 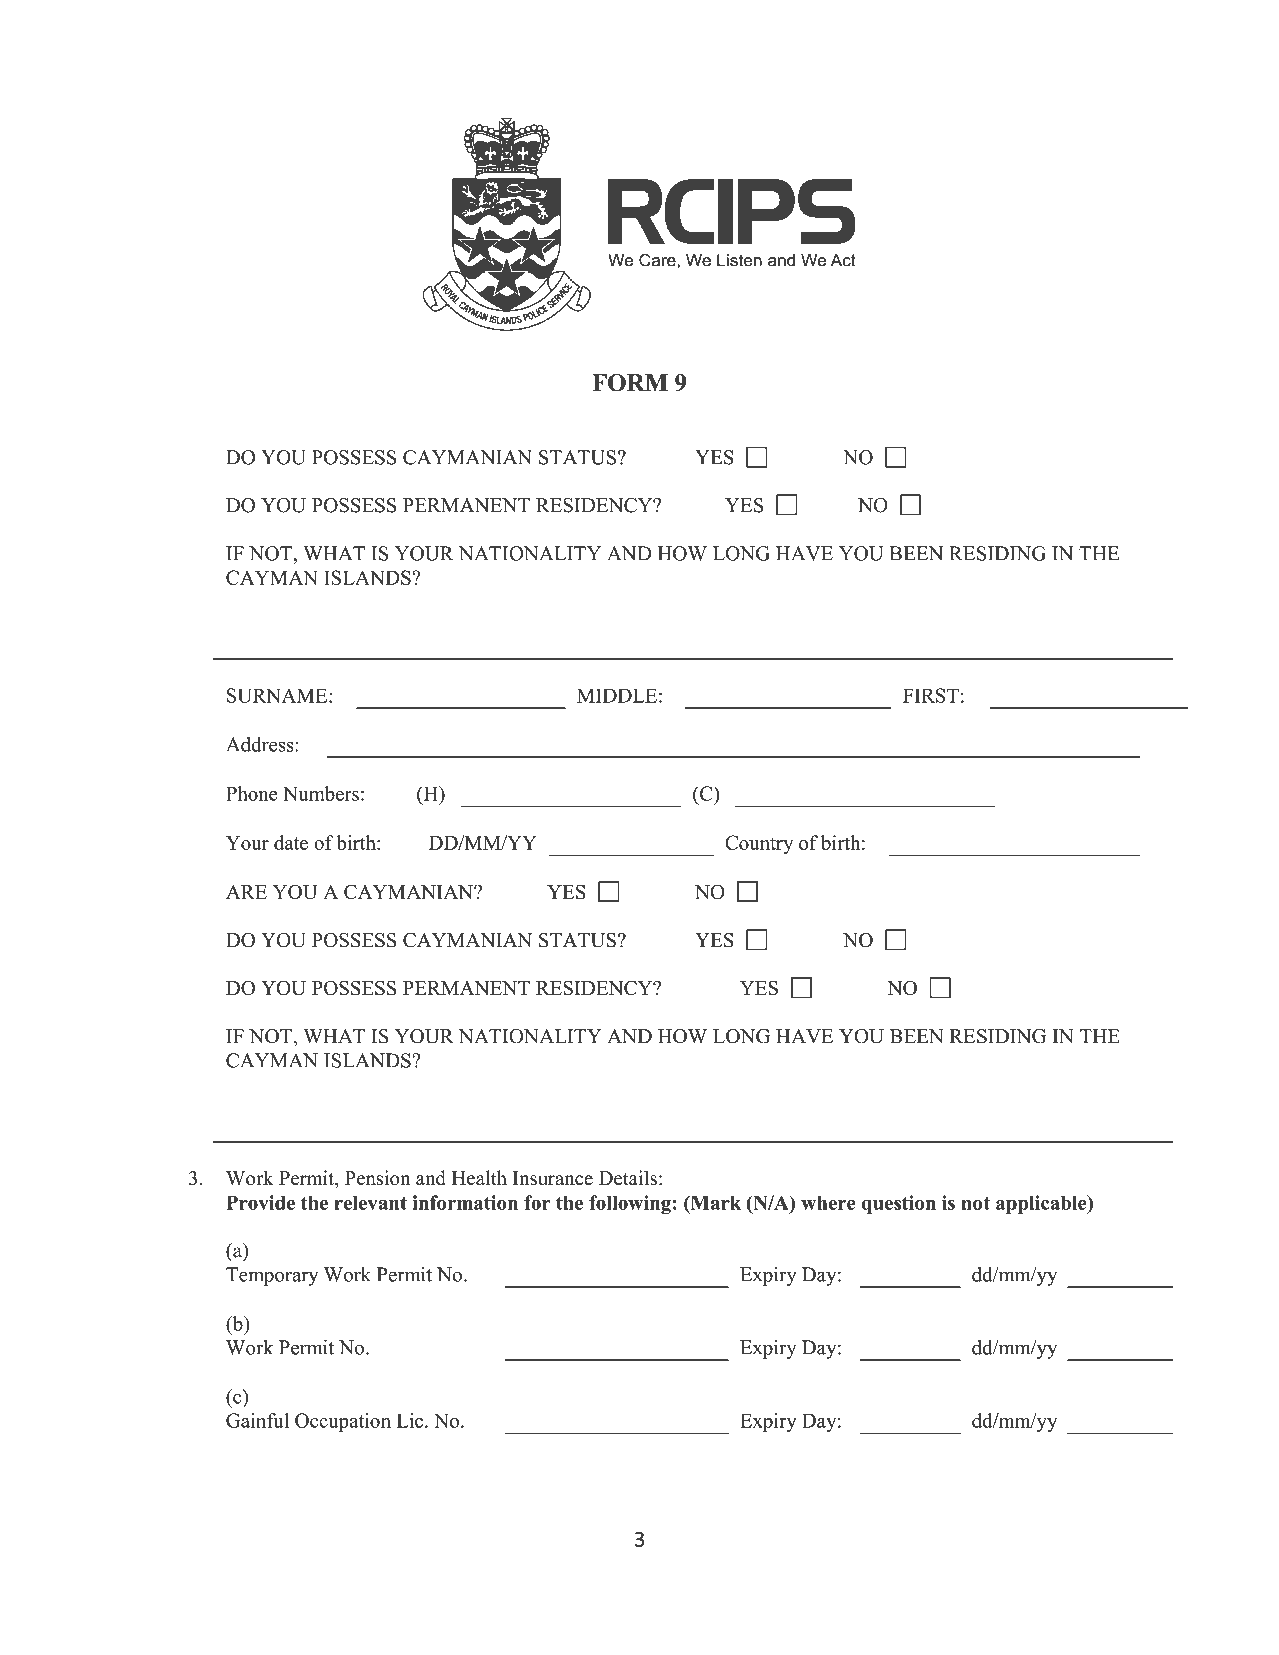 I want to click on Pension, so click(x=377, y=1178).
